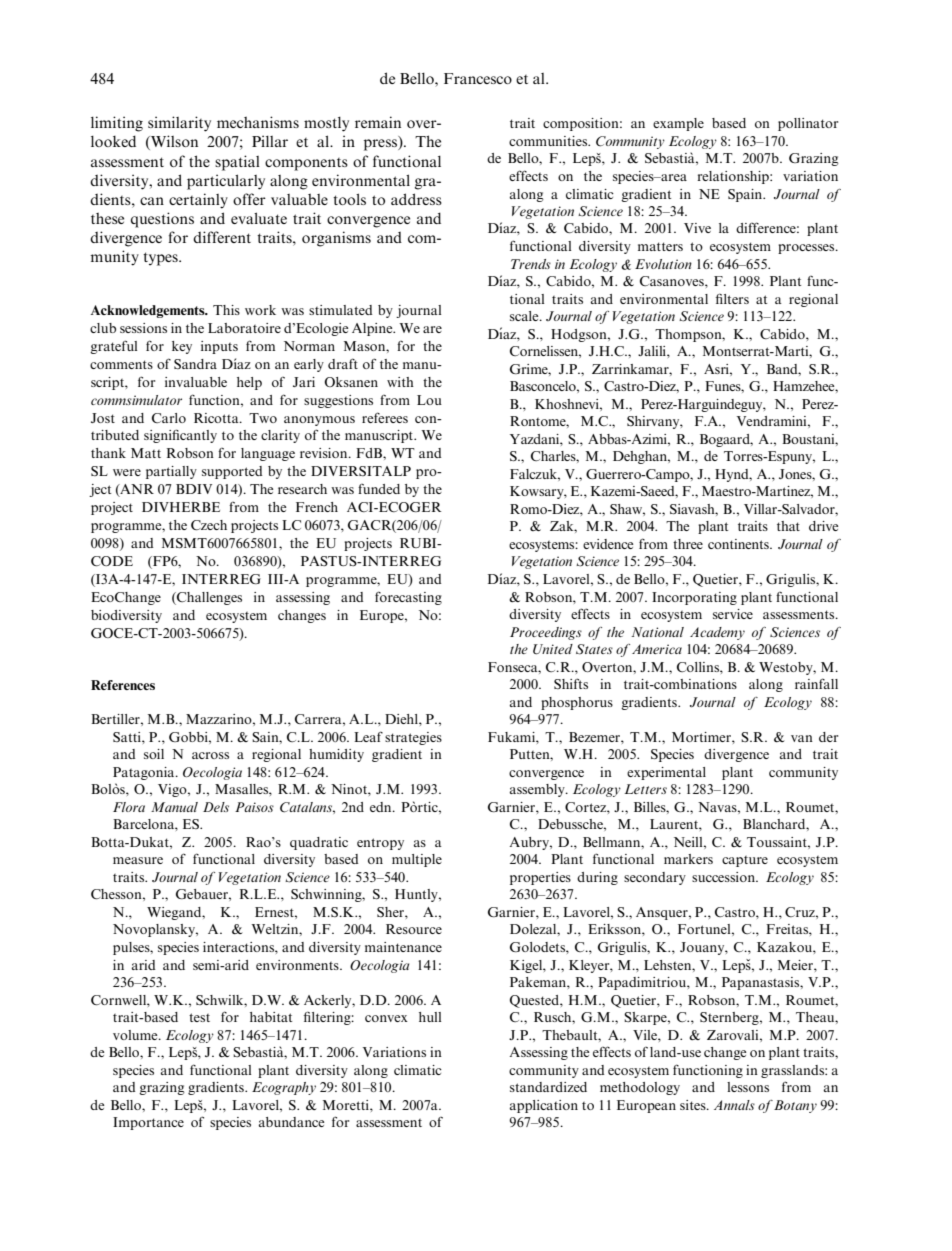  I want to click on multiple, so click(417, 860).
